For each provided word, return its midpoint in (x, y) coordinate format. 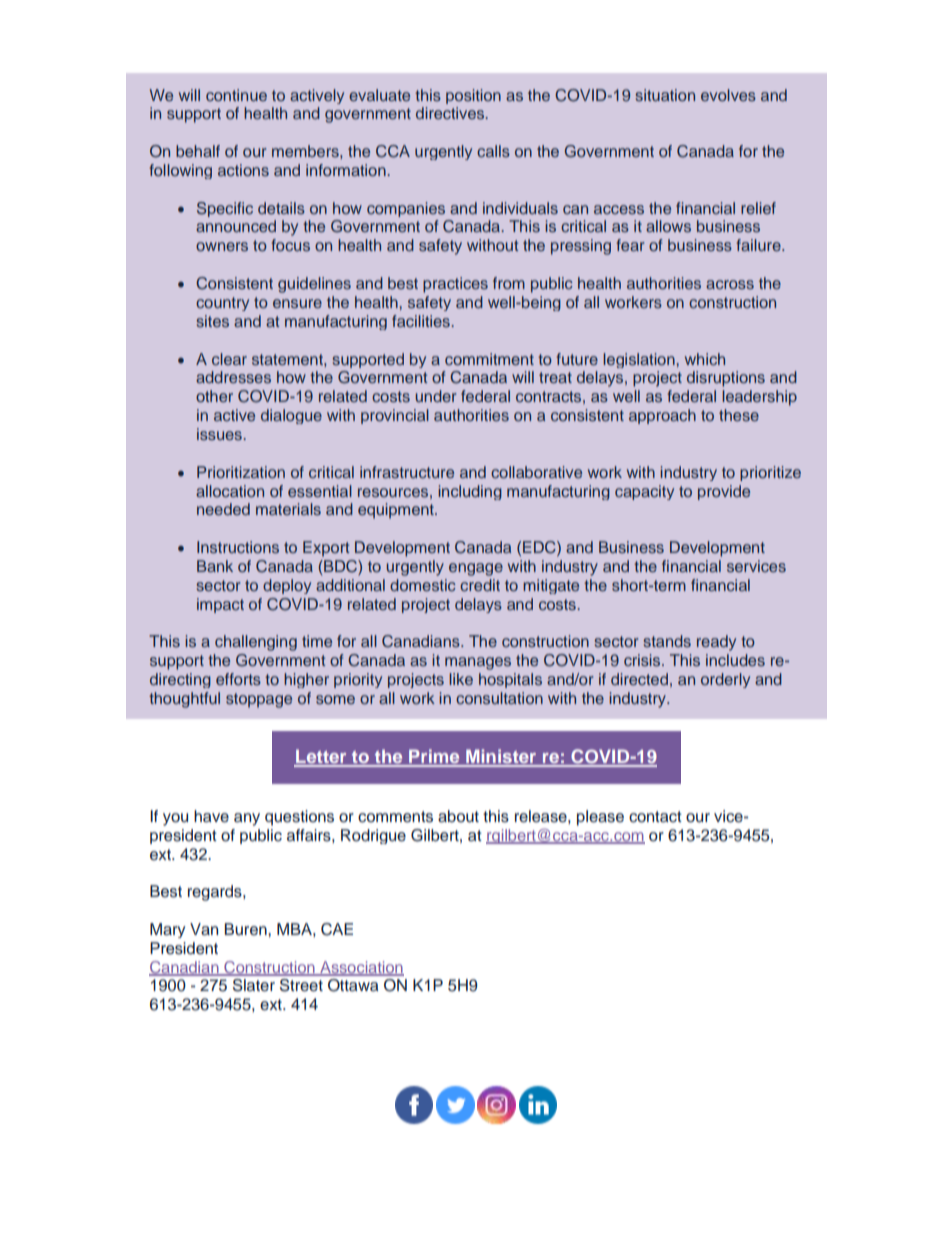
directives (451, 113)
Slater (254, 985)
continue (236, 95)
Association (361, 968)
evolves (728, 95)
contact (655, 817)
